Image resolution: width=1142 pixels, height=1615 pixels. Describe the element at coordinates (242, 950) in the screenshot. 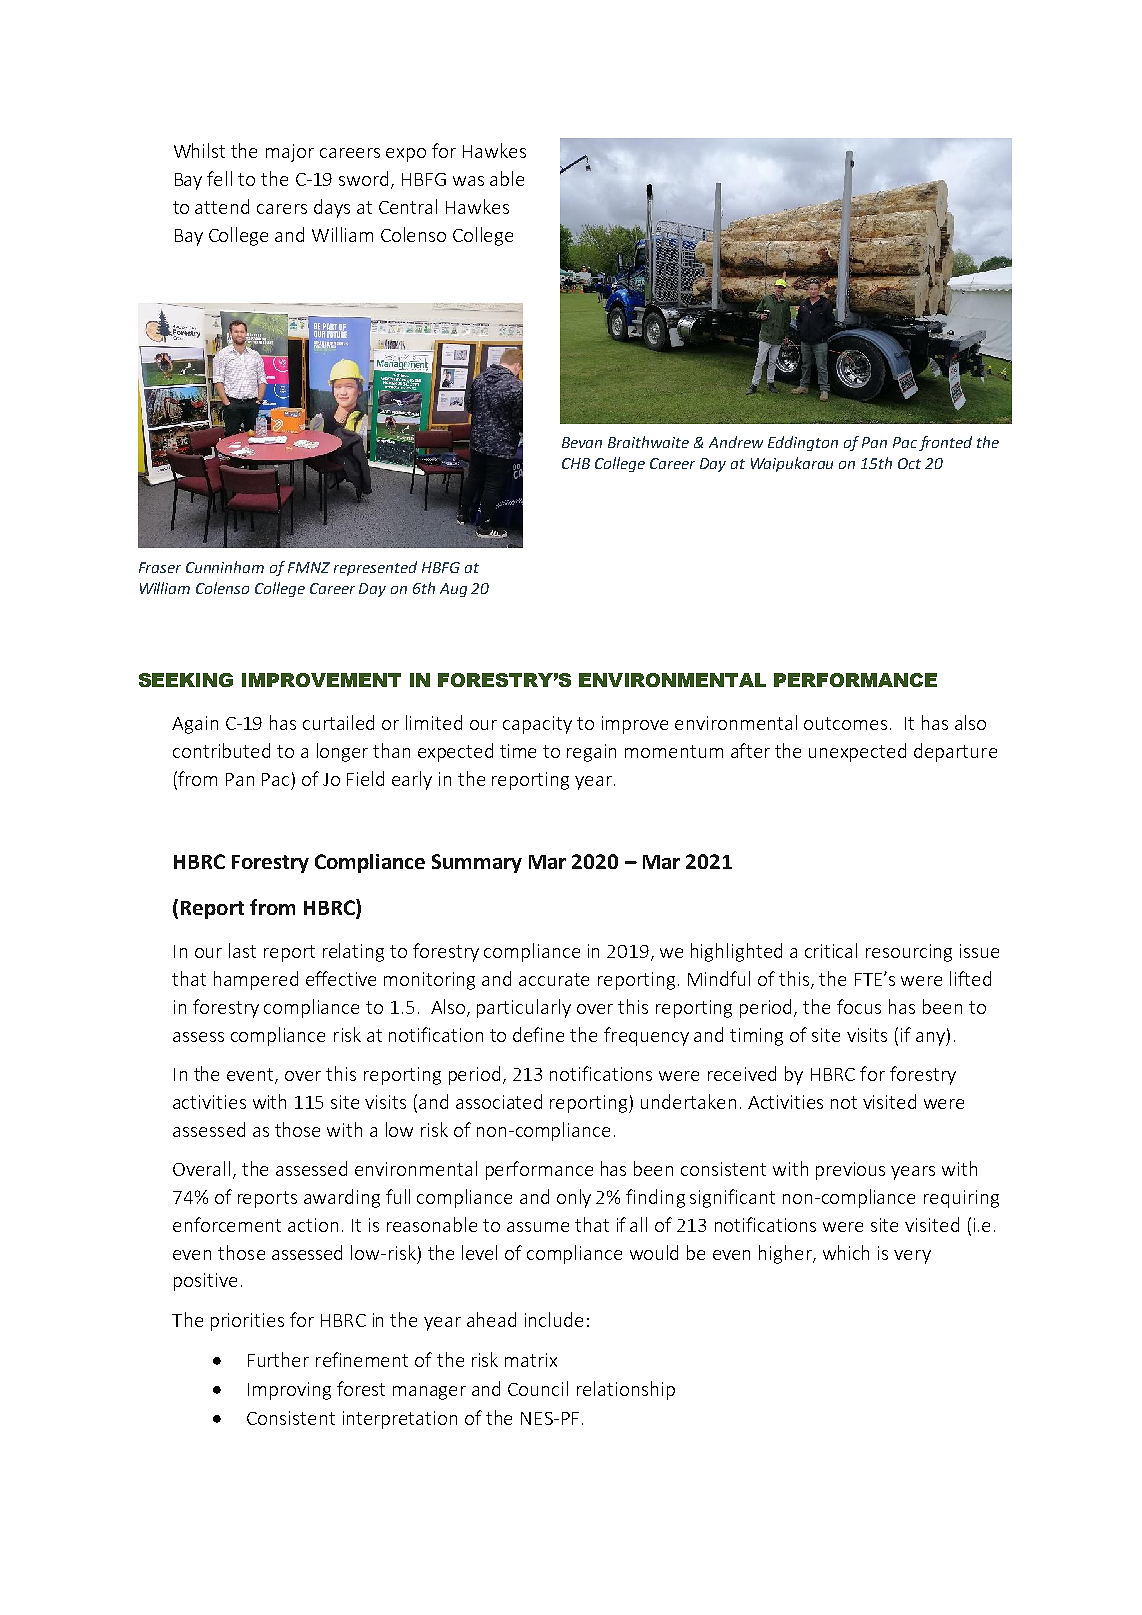

I see `last` at that location.
